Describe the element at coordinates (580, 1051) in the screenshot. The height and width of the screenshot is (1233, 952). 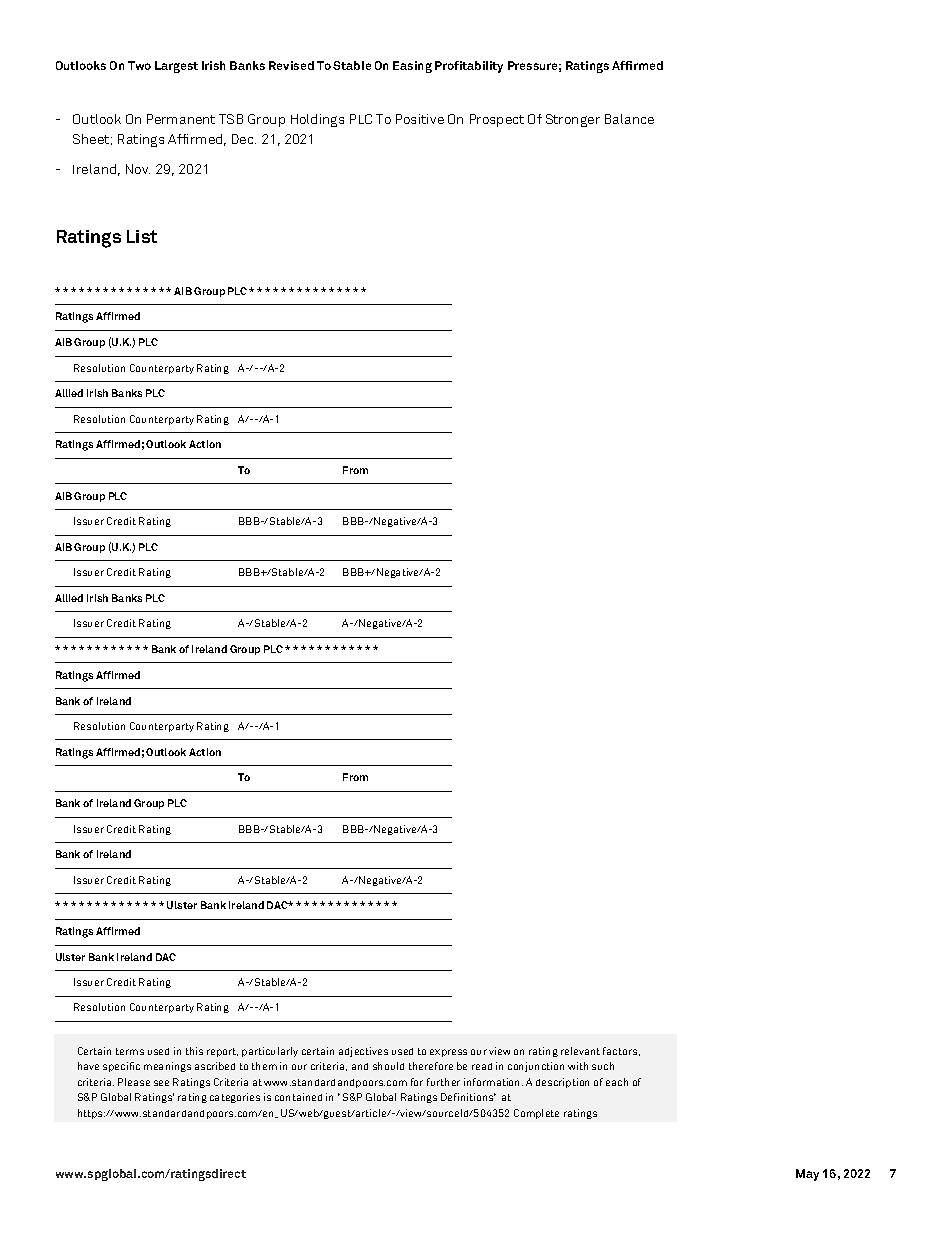
I see `relevant` at that location.
